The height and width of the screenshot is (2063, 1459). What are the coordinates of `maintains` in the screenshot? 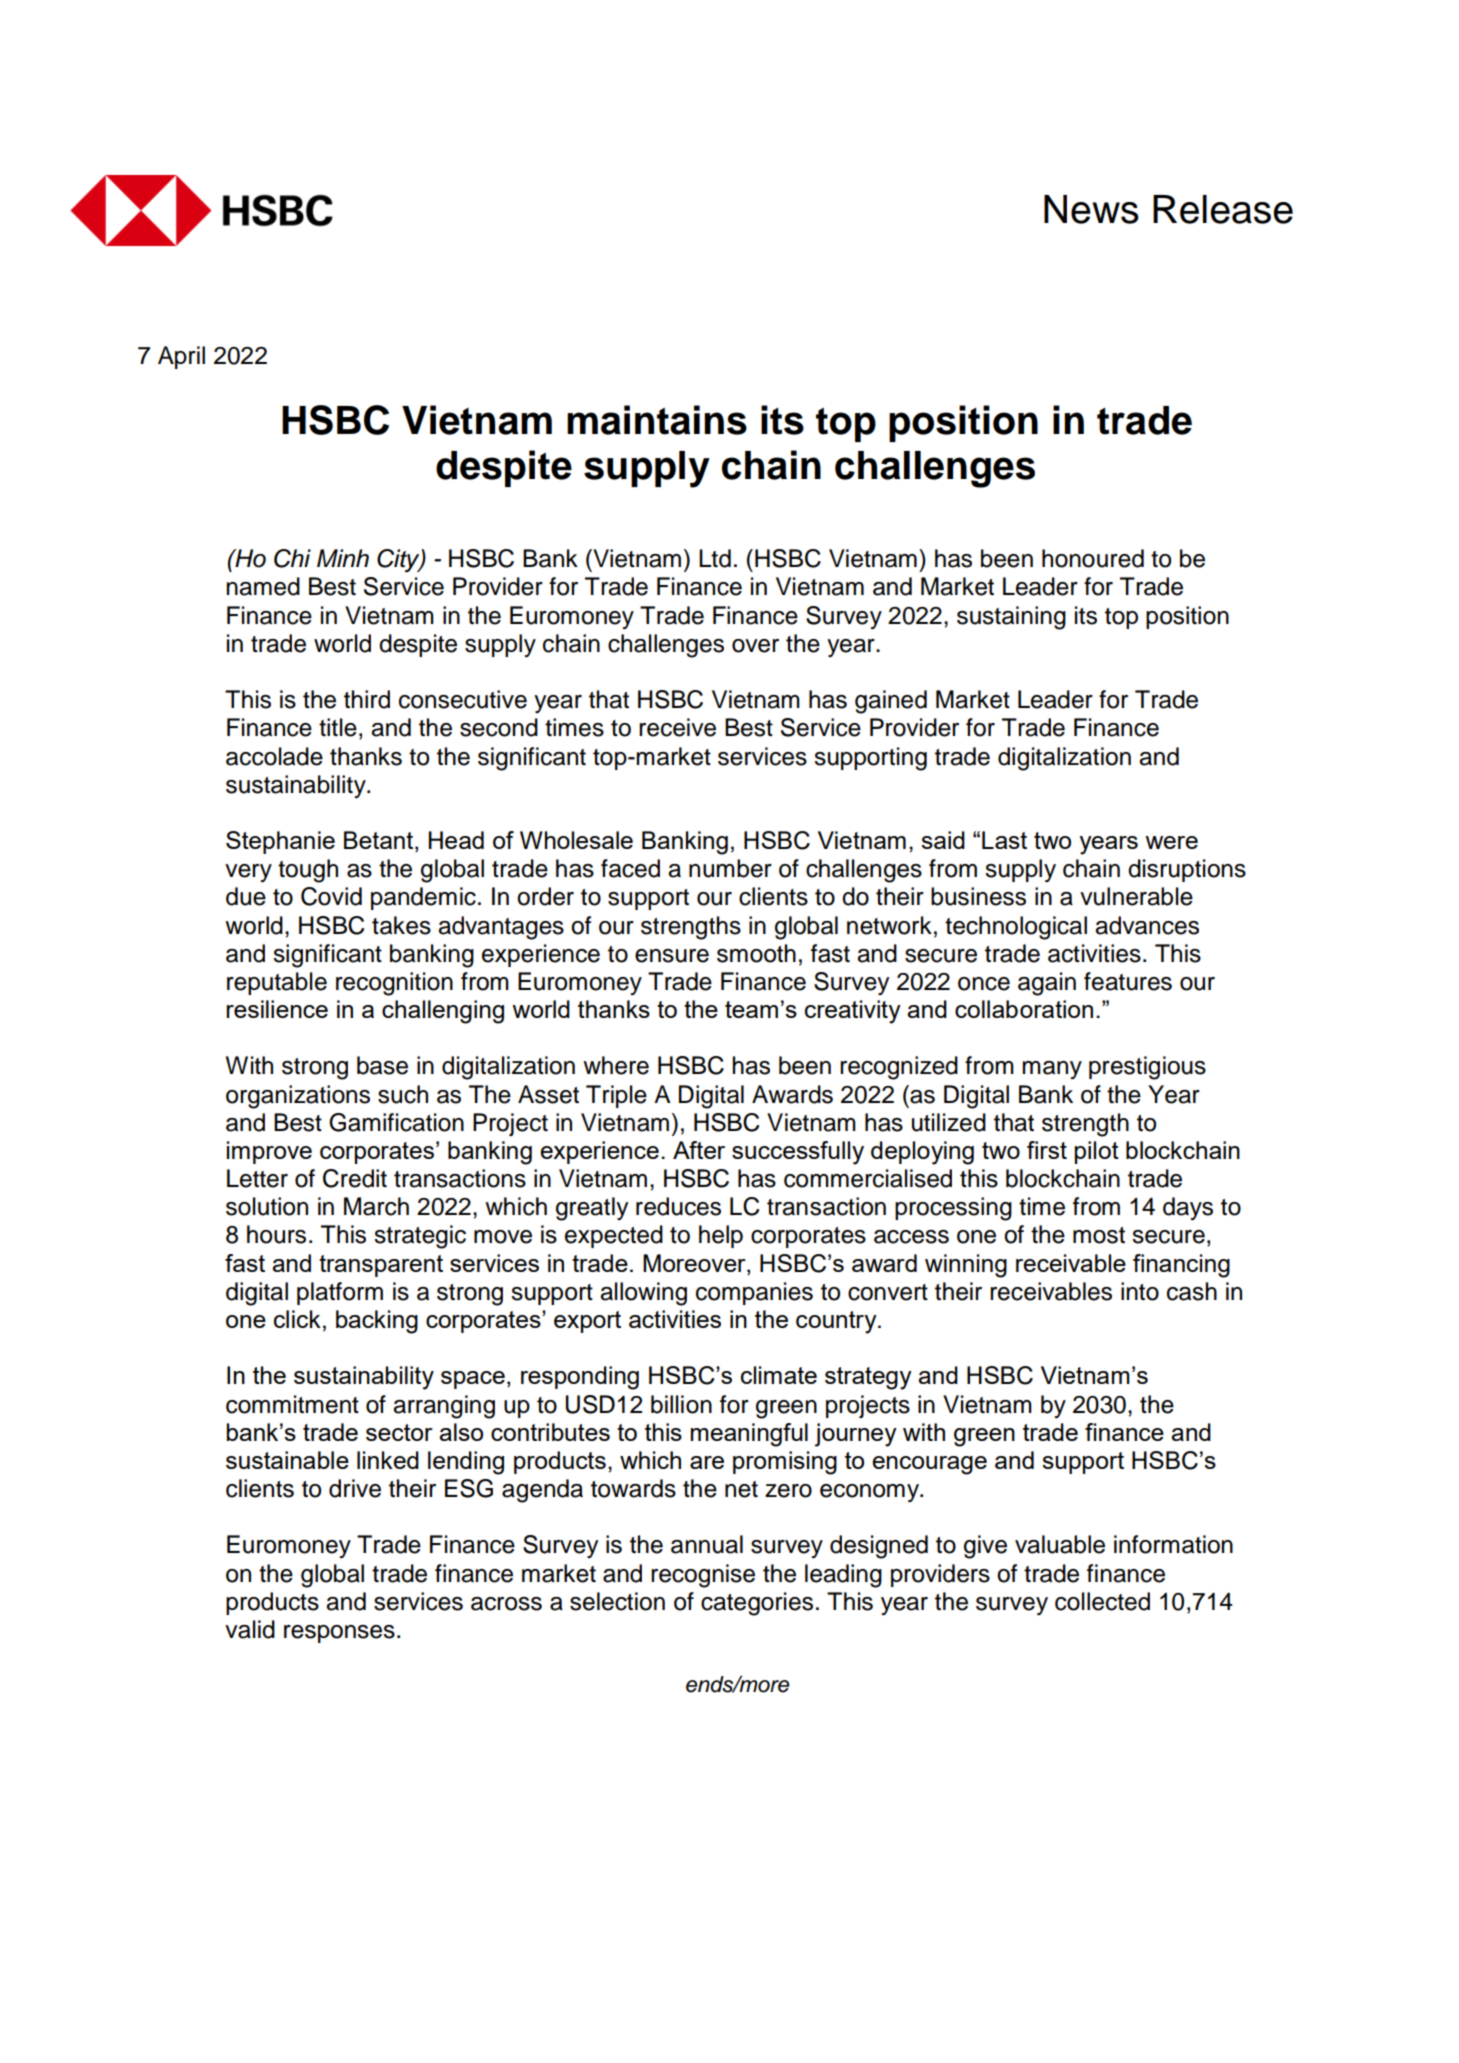 It's located at (657, 420).
